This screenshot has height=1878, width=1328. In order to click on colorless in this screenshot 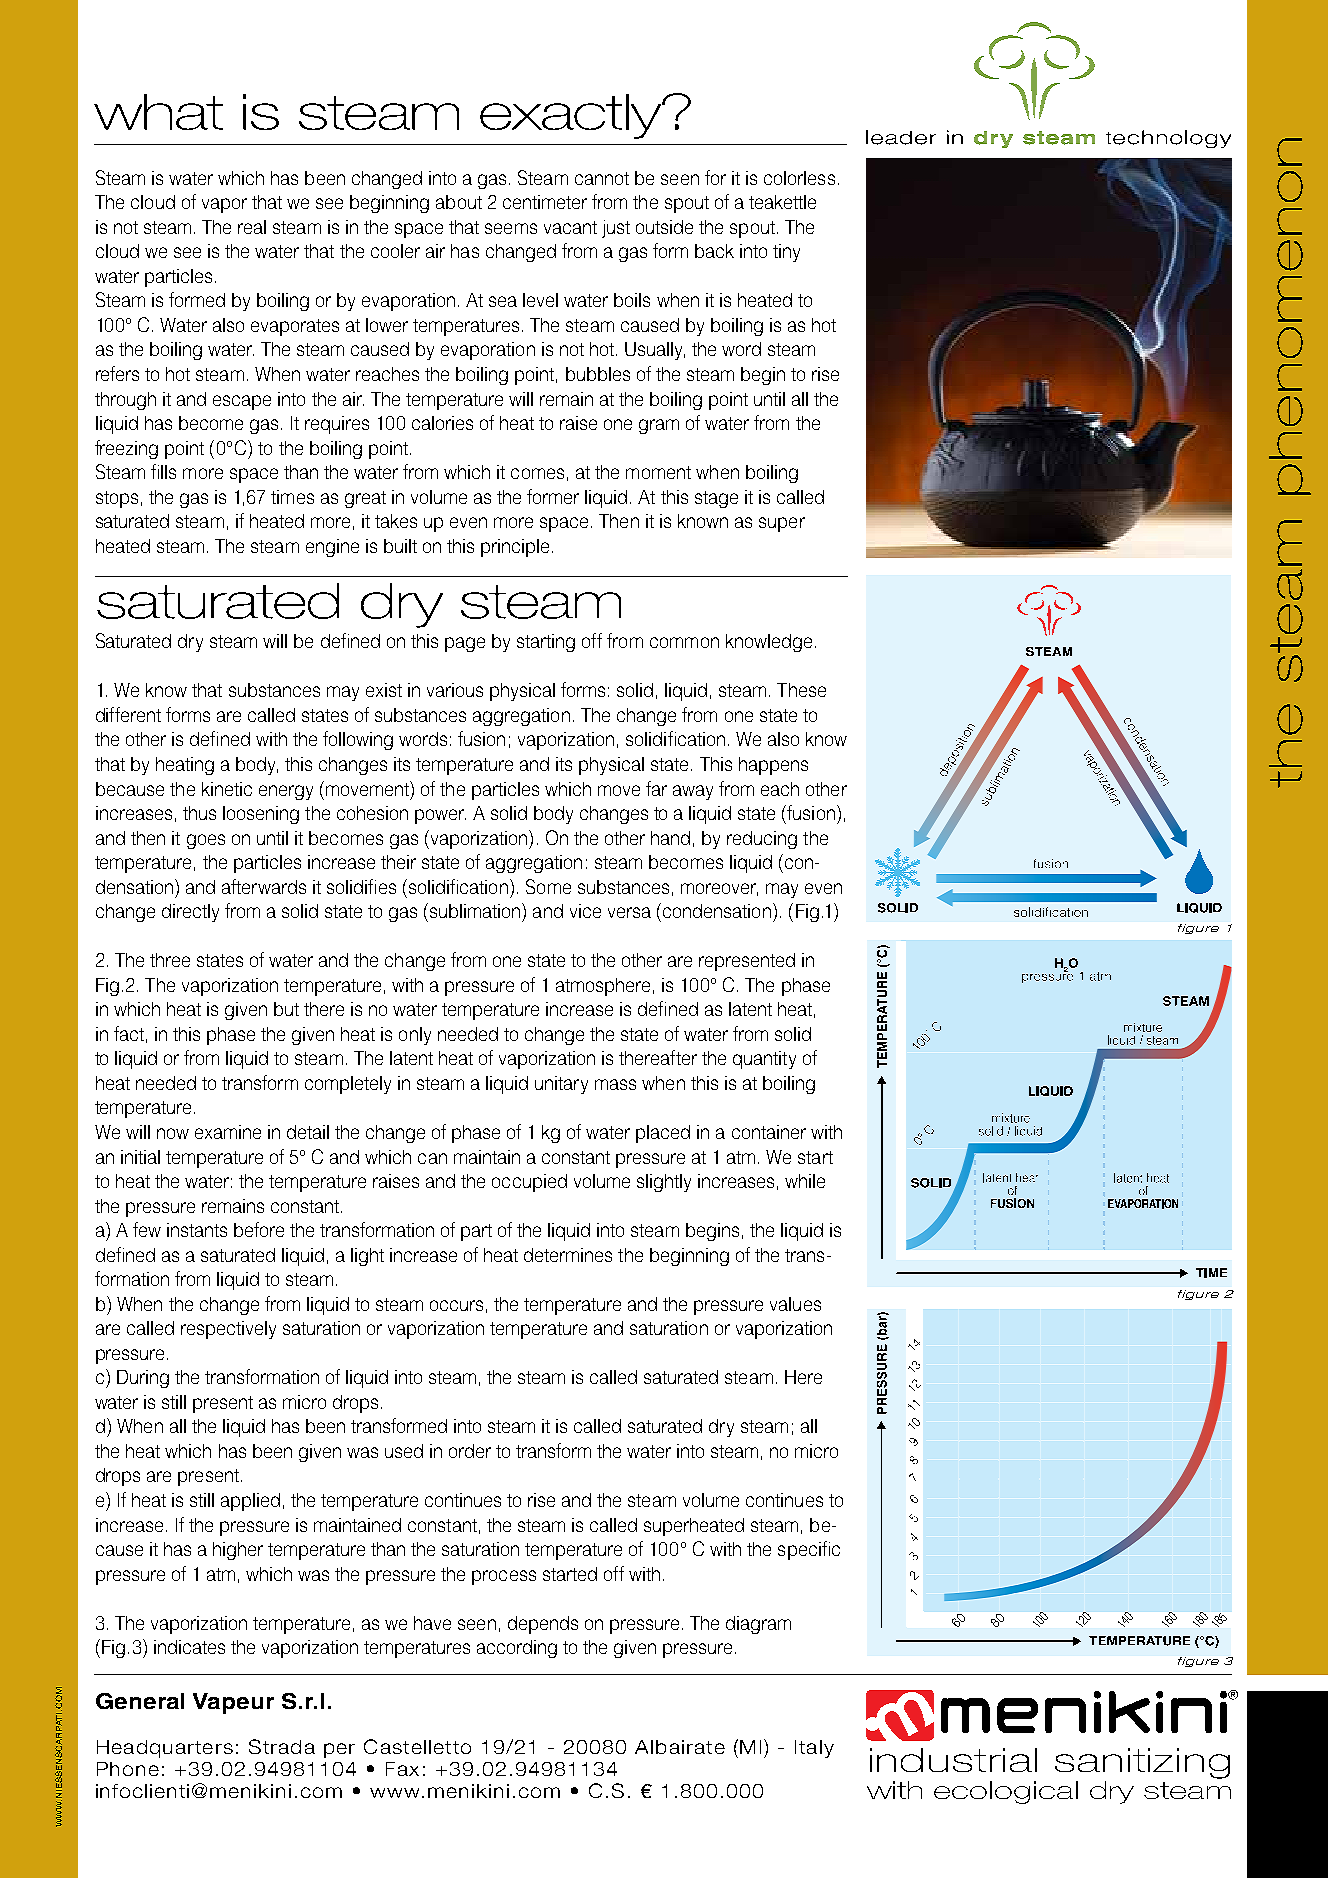, I will do `click(799, 178)`.
